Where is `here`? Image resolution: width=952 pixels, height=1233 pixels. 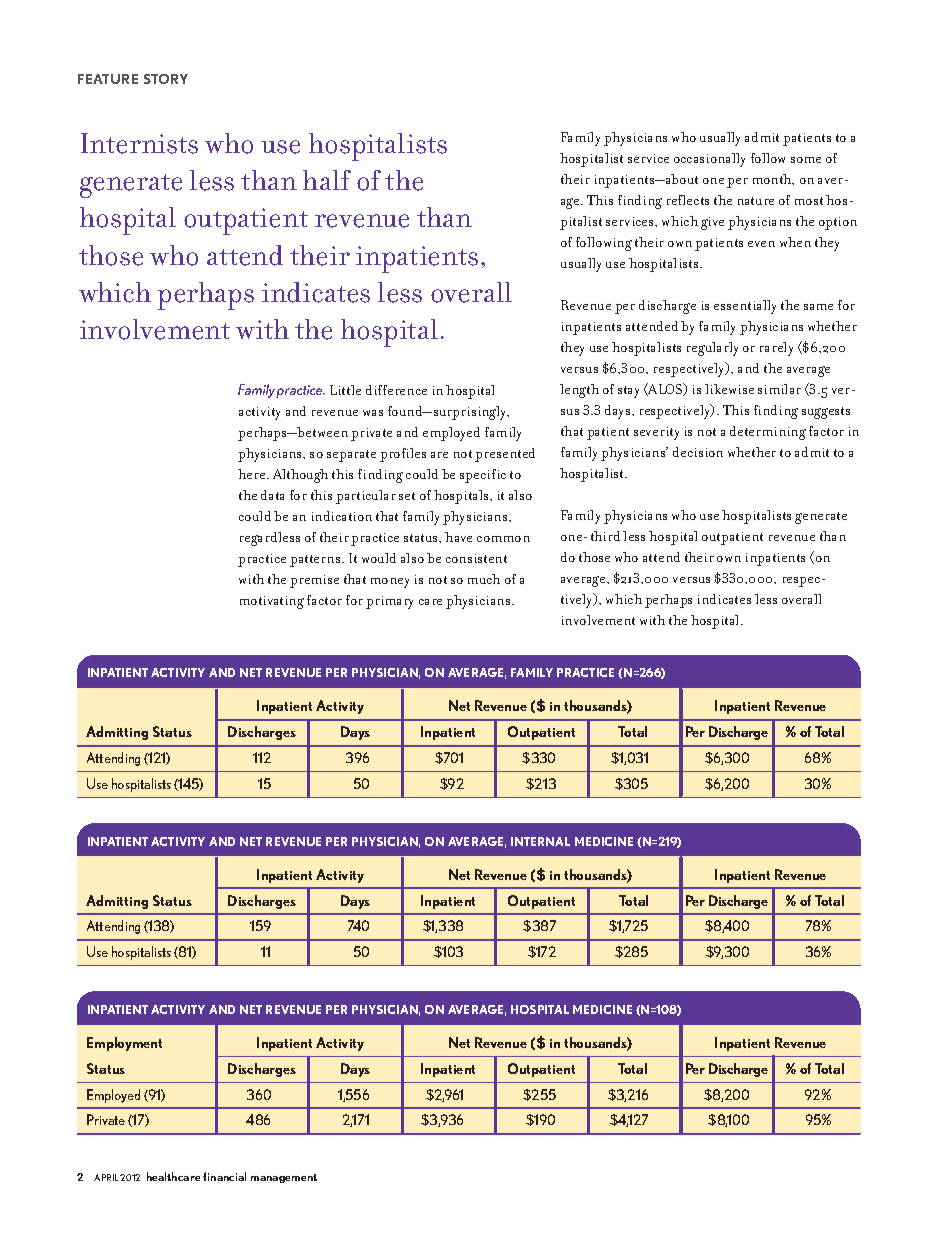
here is located at coordinates (253, 474).
